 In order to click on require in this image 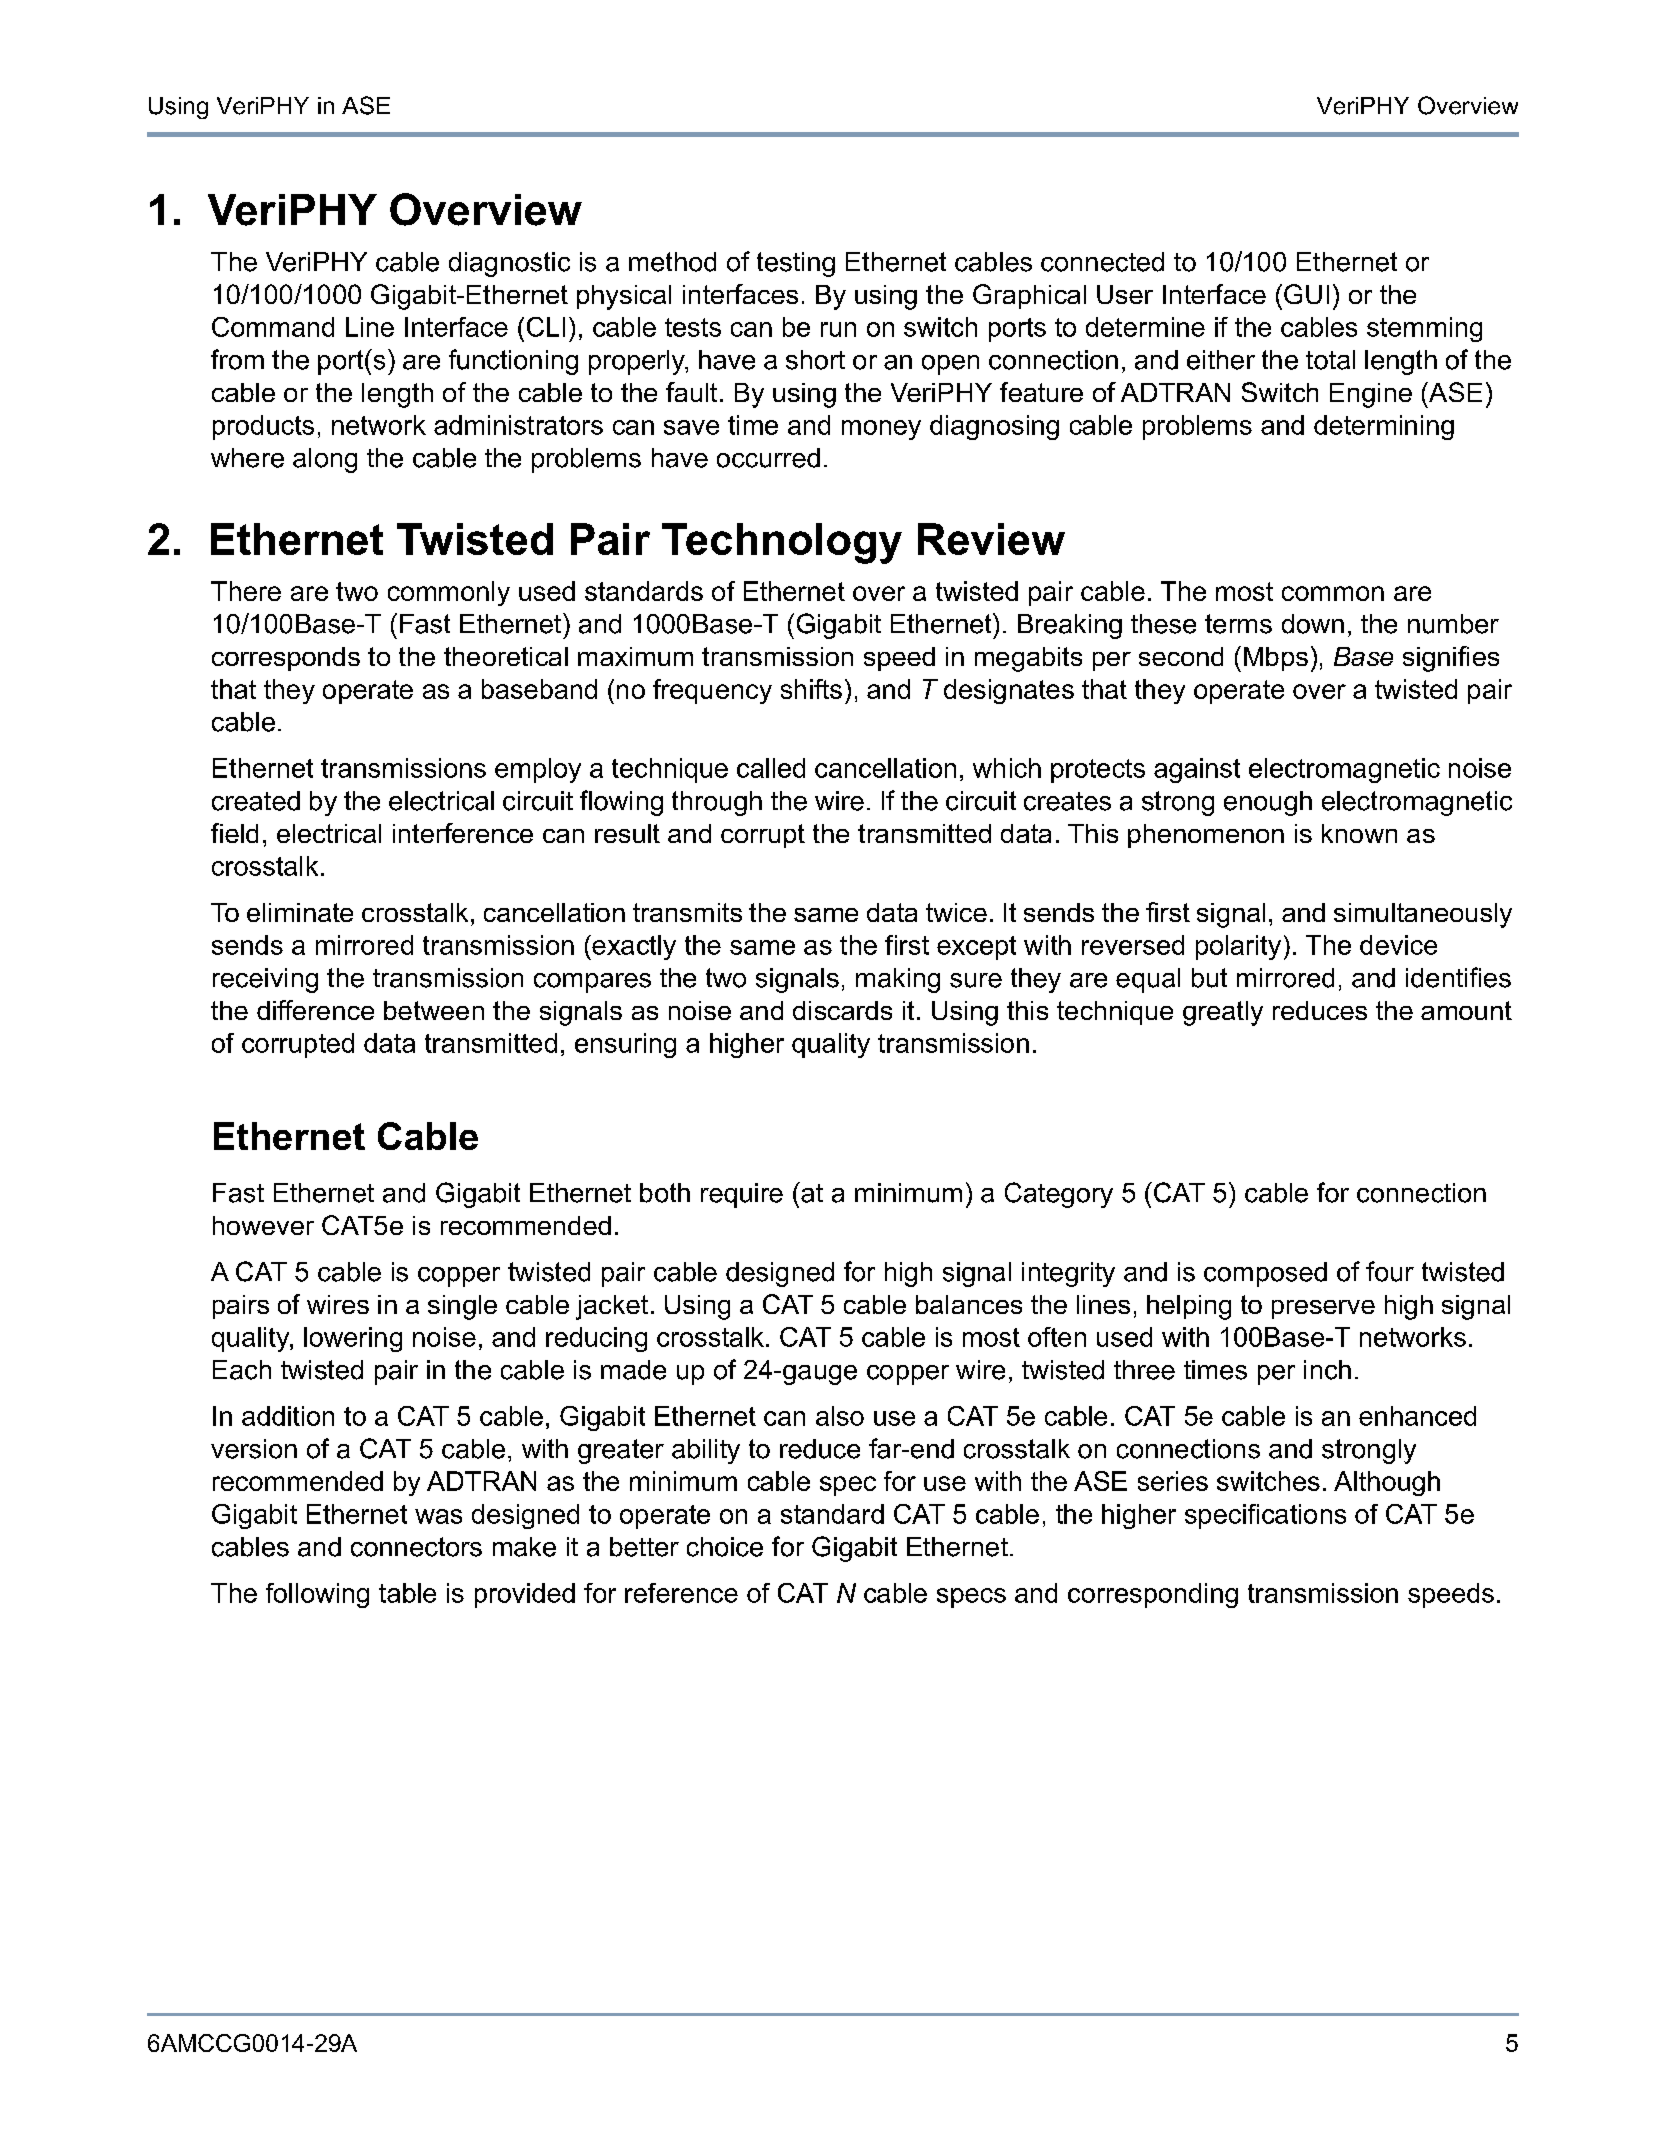, I will do `click(742, 1195)`.
